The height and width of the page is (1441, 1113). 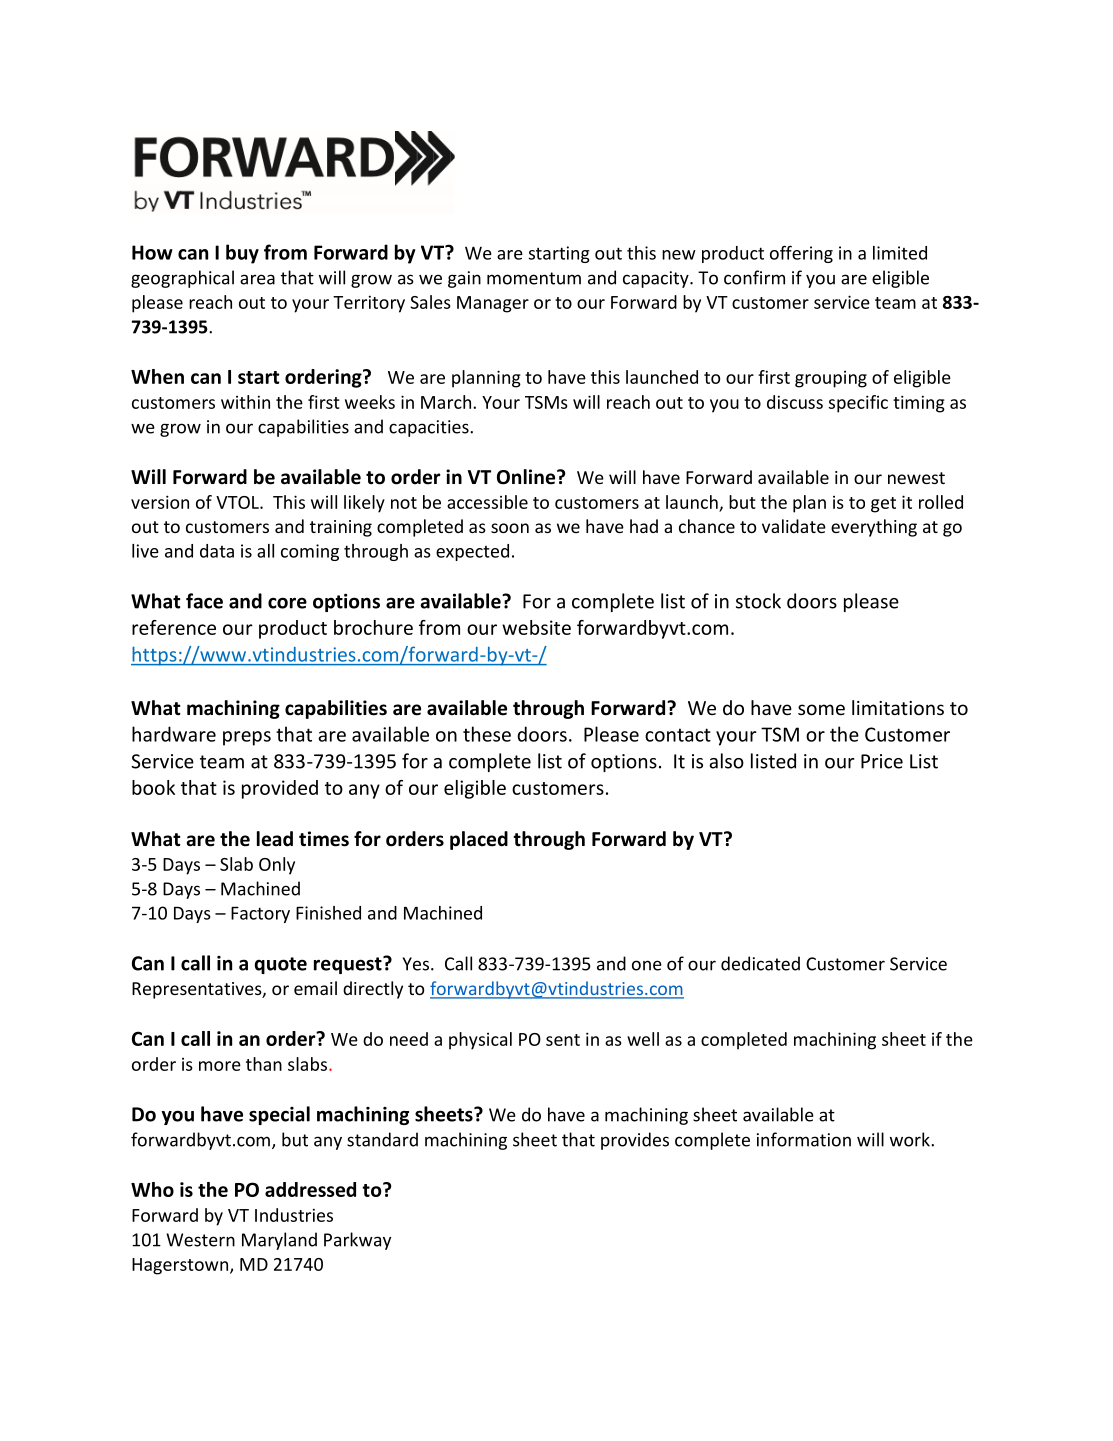 I want to click on momentum, so click(x=534, y=278).
